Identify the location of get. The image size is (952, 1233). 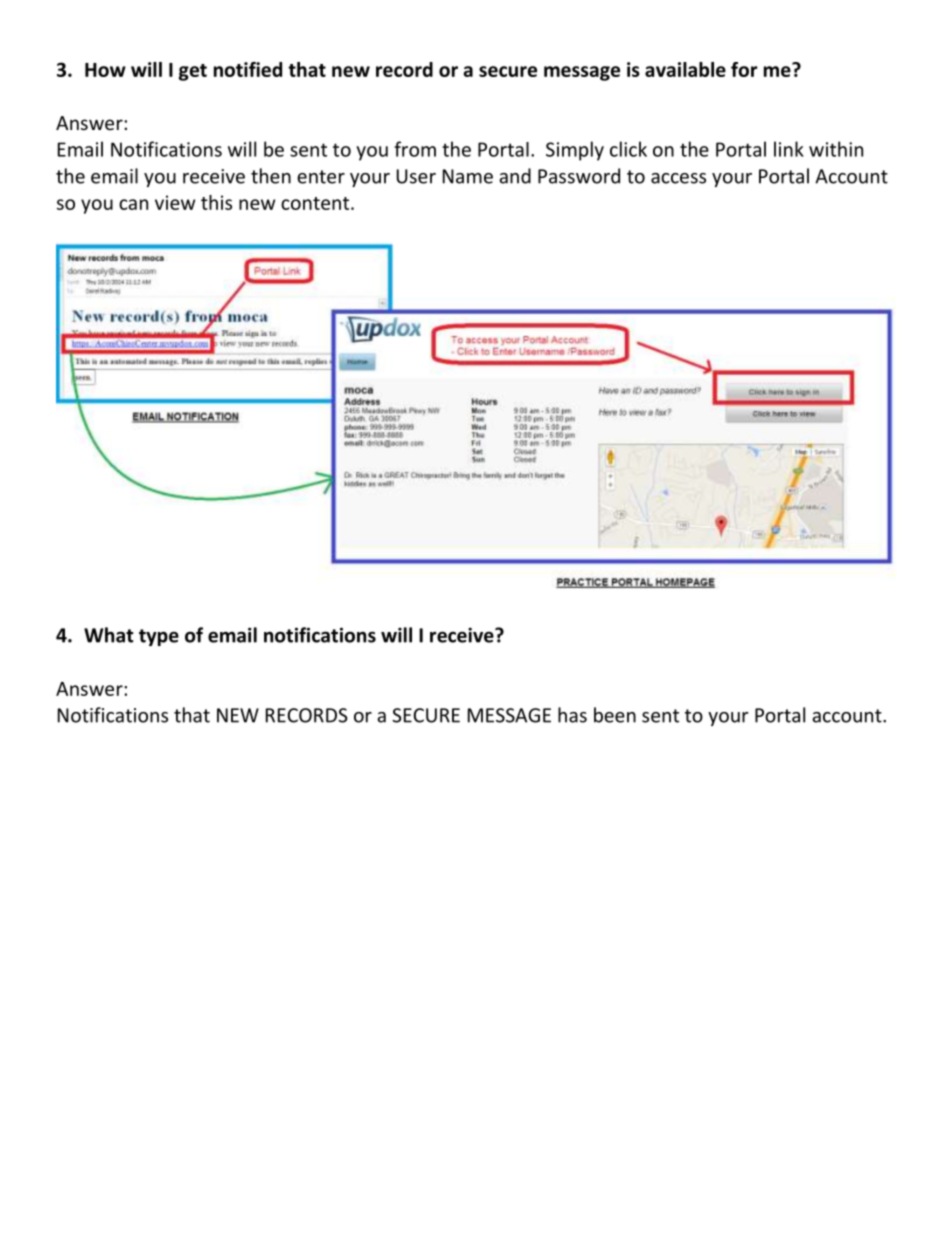
(193, 72).
